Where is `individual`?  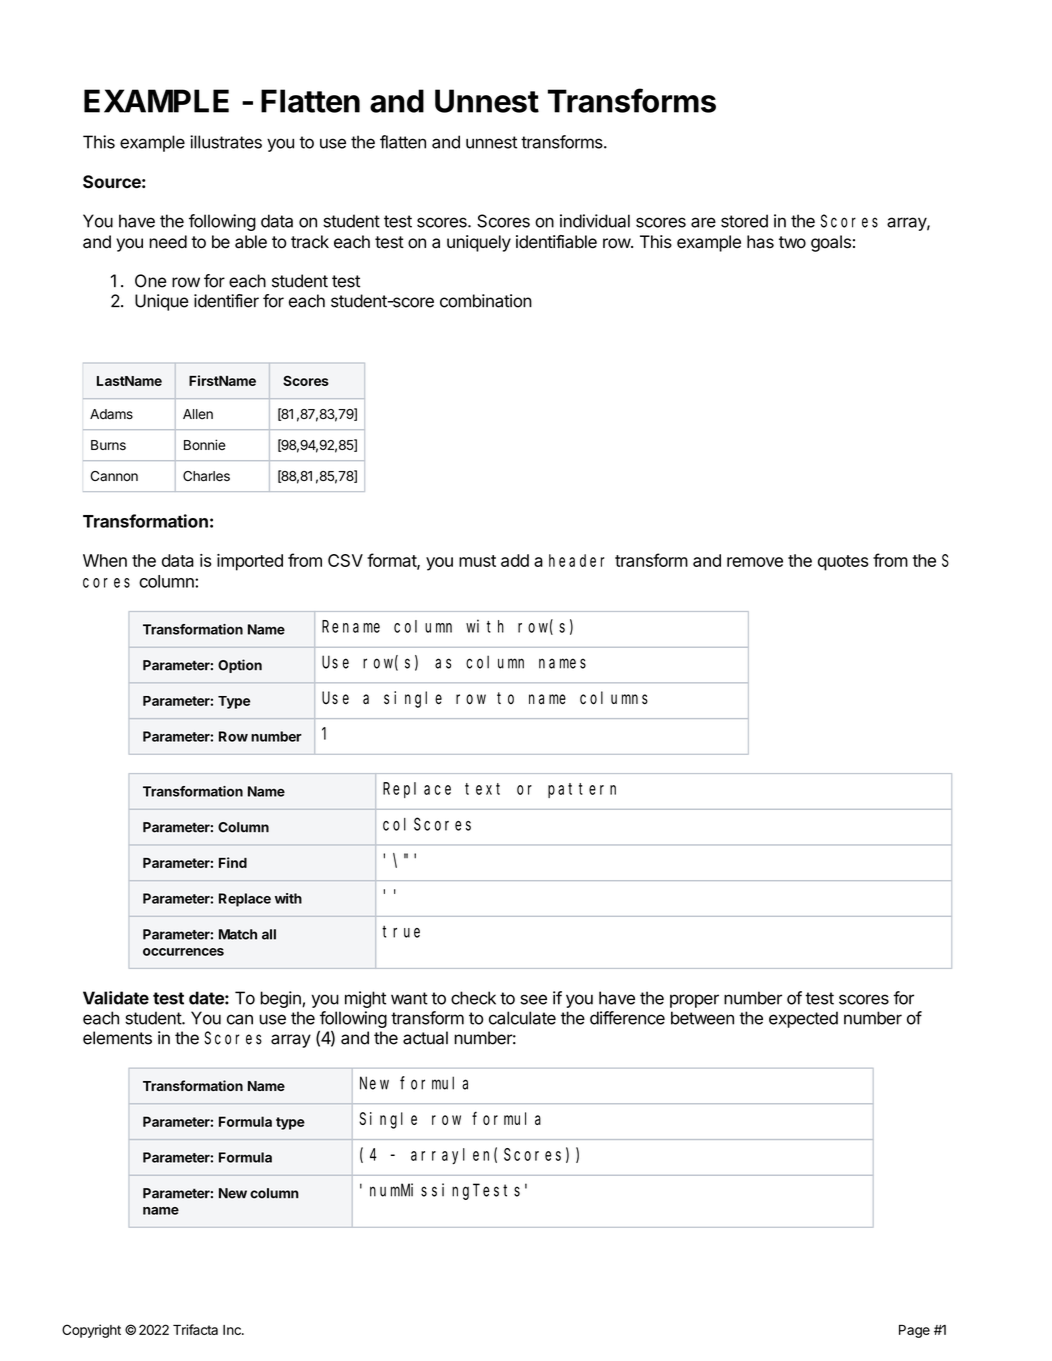 individual is located at coordinates (595, 221).
